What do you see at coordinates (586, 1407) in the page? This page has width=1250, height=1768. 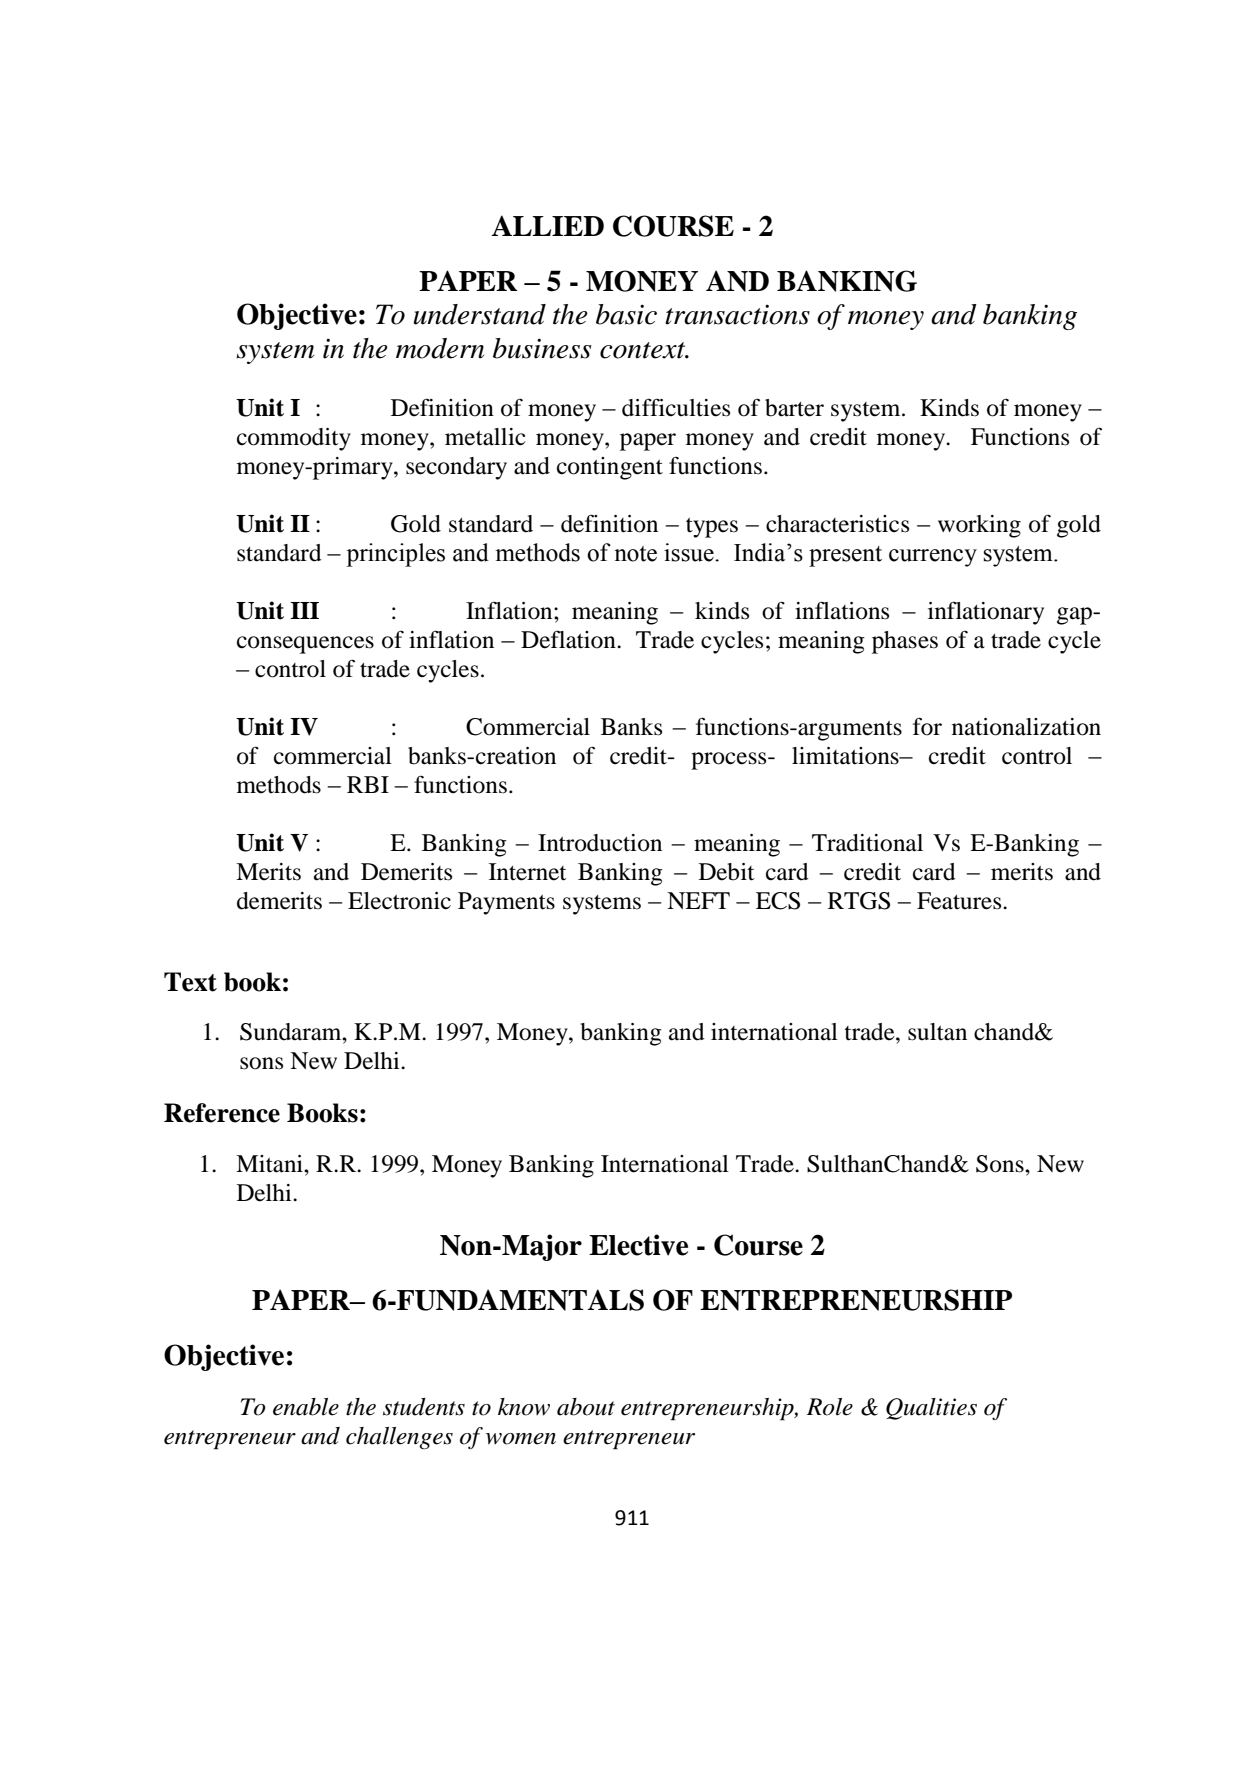 I see `about` at bounding box center [586, 1407].
